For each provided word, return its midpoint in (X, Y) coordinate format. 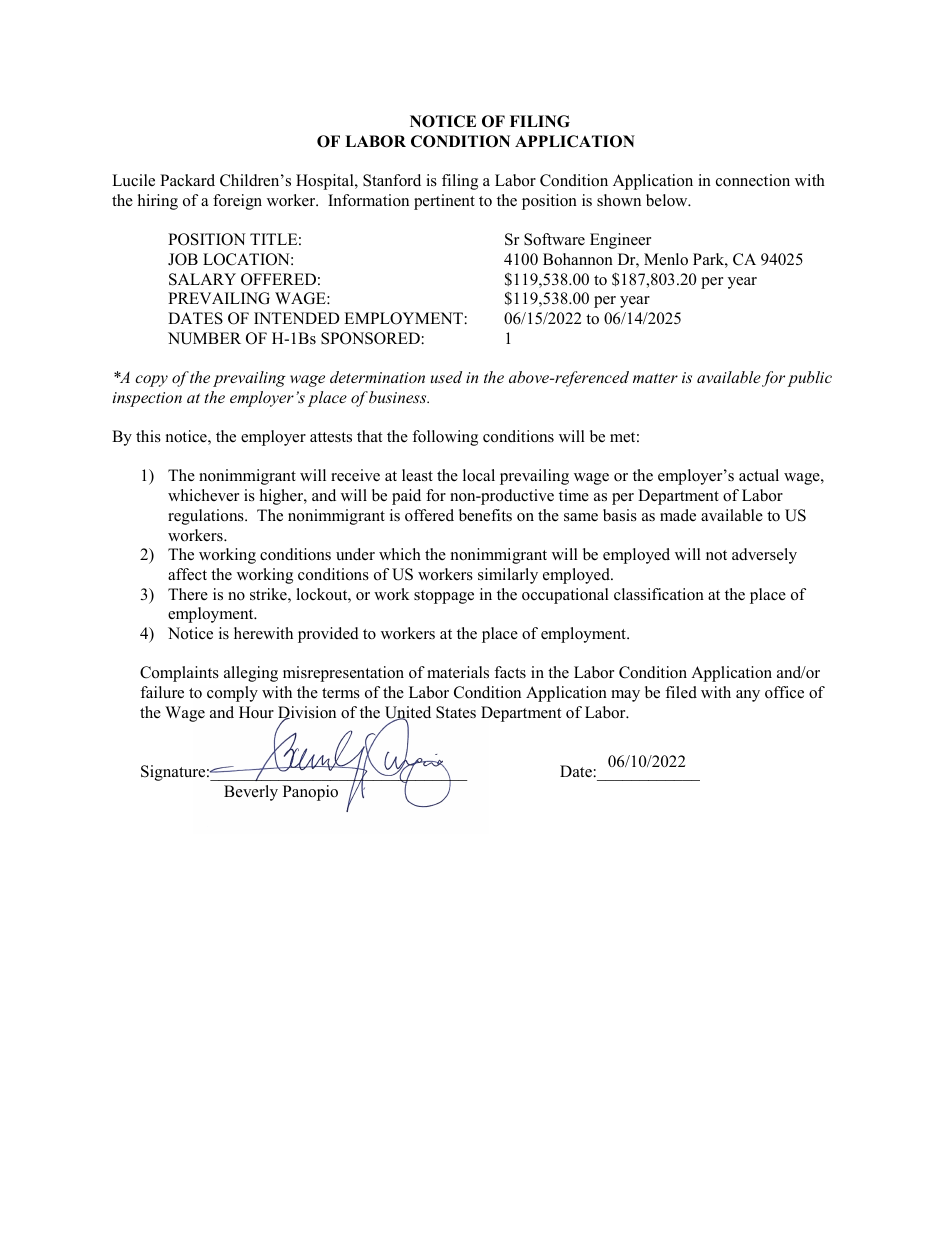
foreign (237, 202)
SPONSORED (370, 338)
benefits (485, 515)
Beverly (251, 793)
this (148, 436)
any (748, 696)
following (445, 438)
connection (753, 180)
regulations (207, 517)
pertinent (444, 202)
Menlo (666, 259)
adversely (764, 556)
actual (759, 475)
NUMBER (204, 338)
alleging (251, 674)
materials (458, 672)
